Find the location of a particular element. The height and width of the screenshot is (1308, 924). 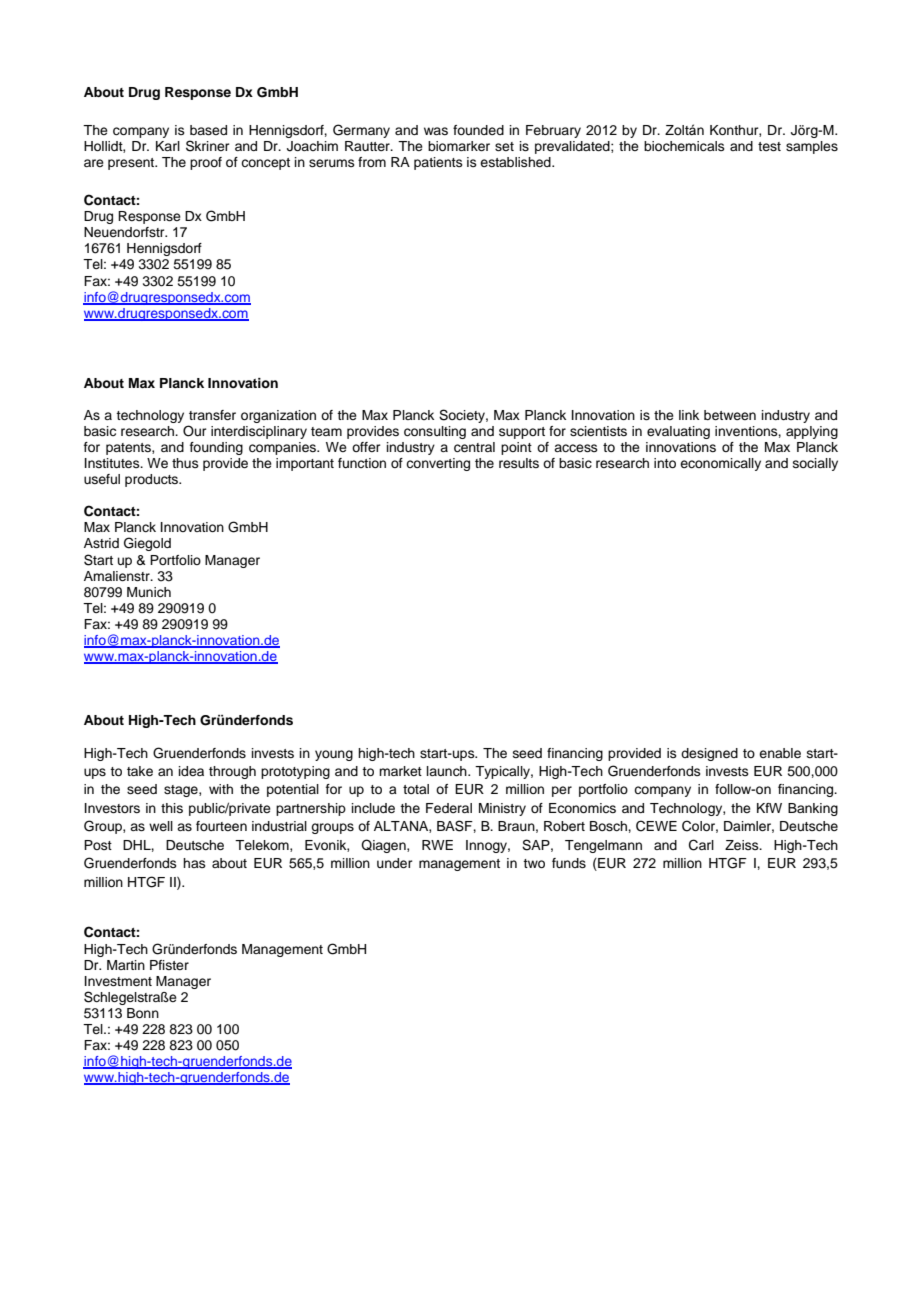

Pfister is located at coordinates (169, 965).
